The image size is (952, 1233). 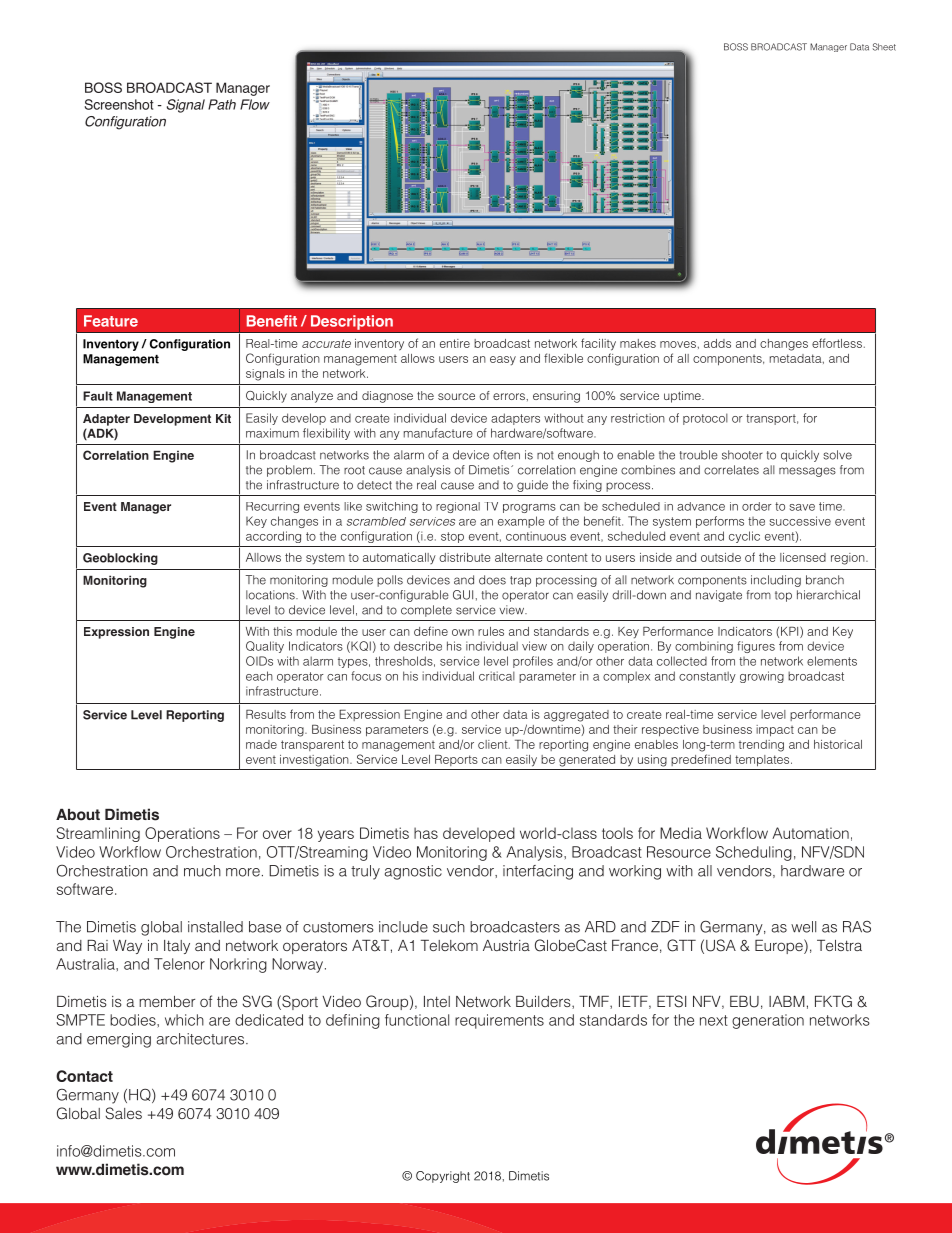 I want to click on Screenshot, so click(x=119, y=104).
